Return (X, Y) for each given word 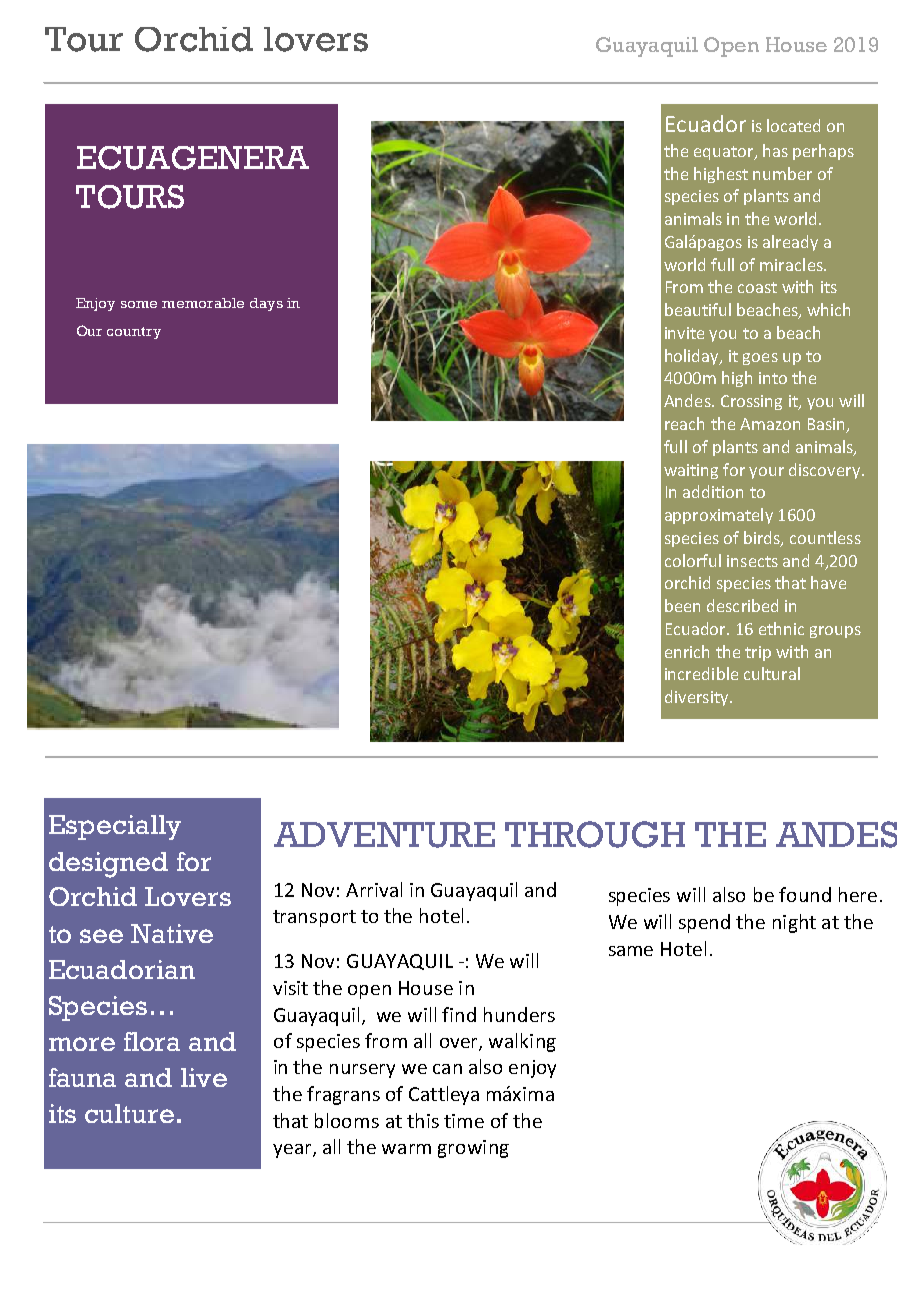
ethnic (781, 628)
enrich (687, 651)
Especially (115, 827)
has (775, 150)
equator (725, 153)
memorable (203, 303)
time (464, 1121)
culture (129, 1113)
